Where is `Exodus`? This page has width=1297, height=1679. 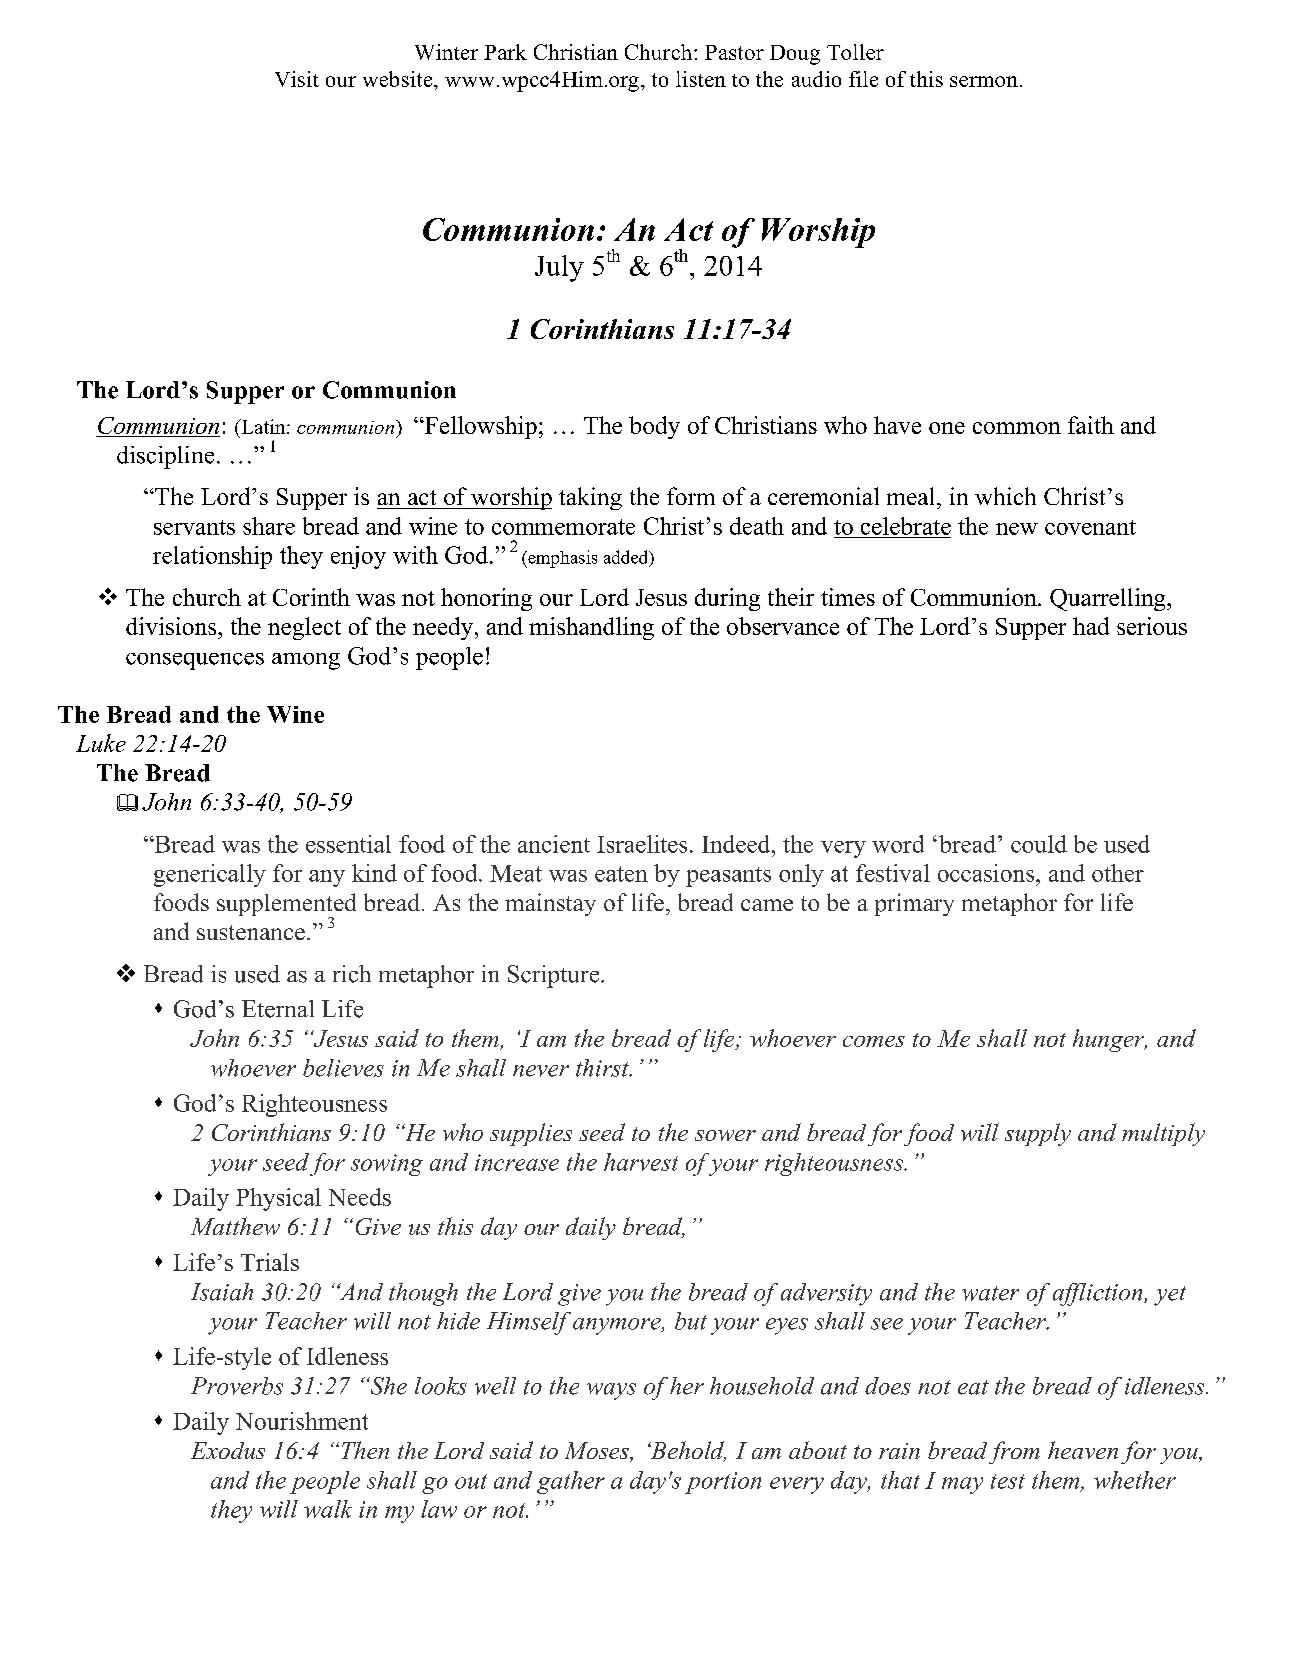
Exodus is located at coordinates (228, 1450).
